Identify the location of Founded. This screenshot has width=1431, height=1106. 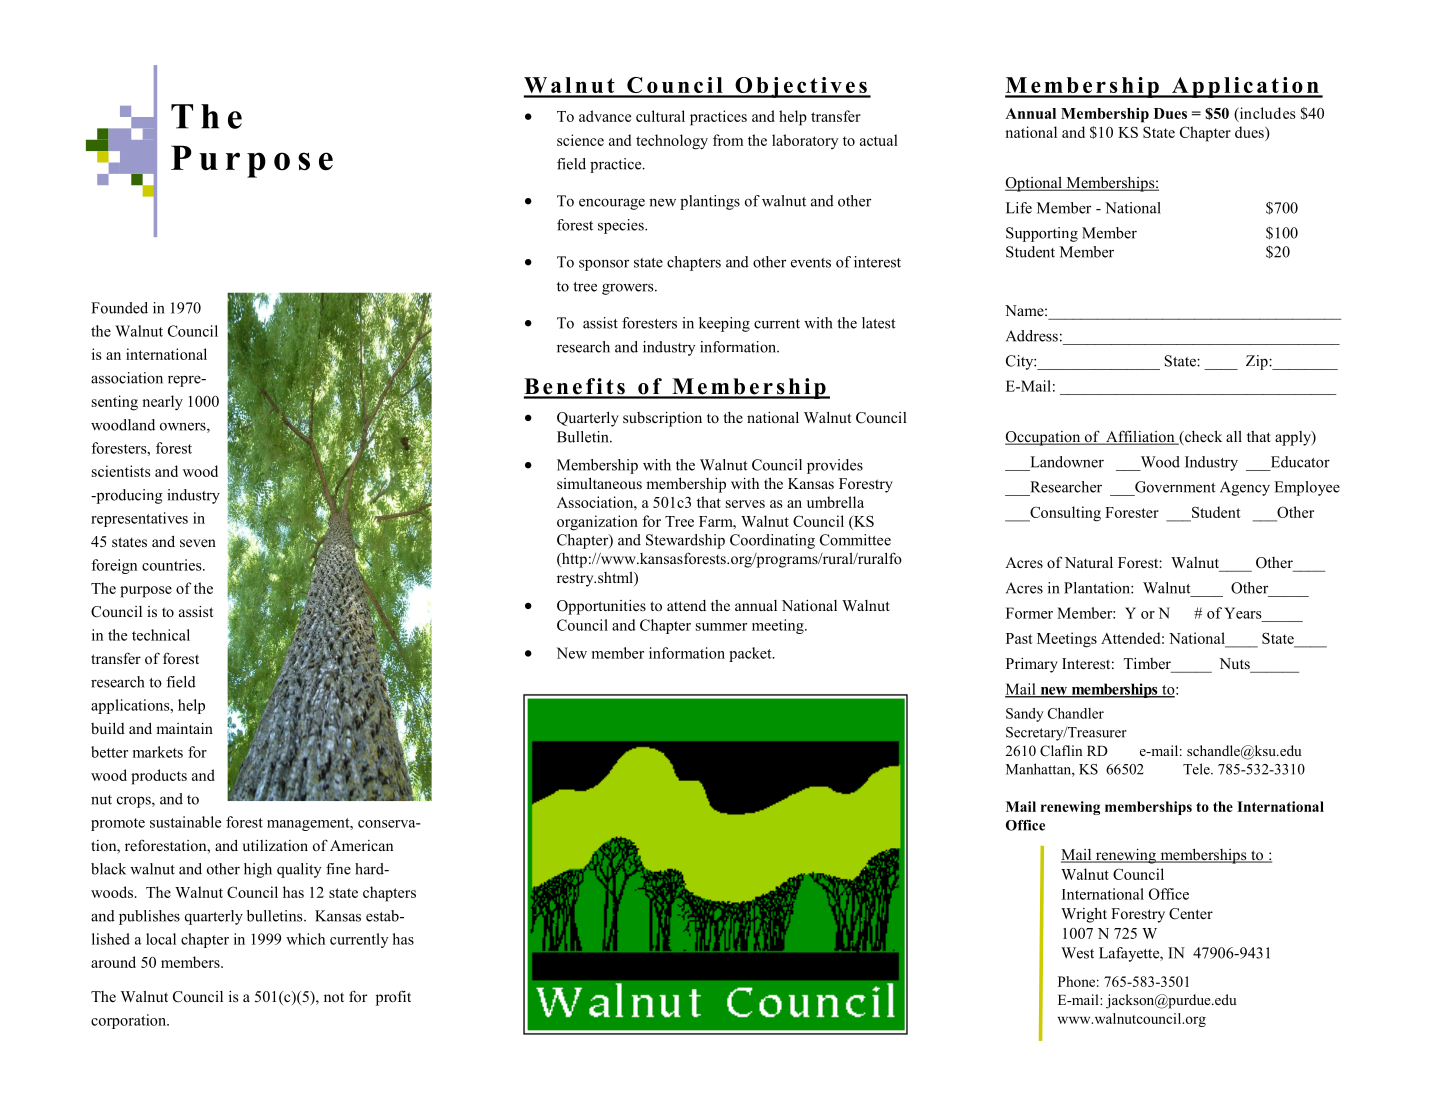
(119, 308).
